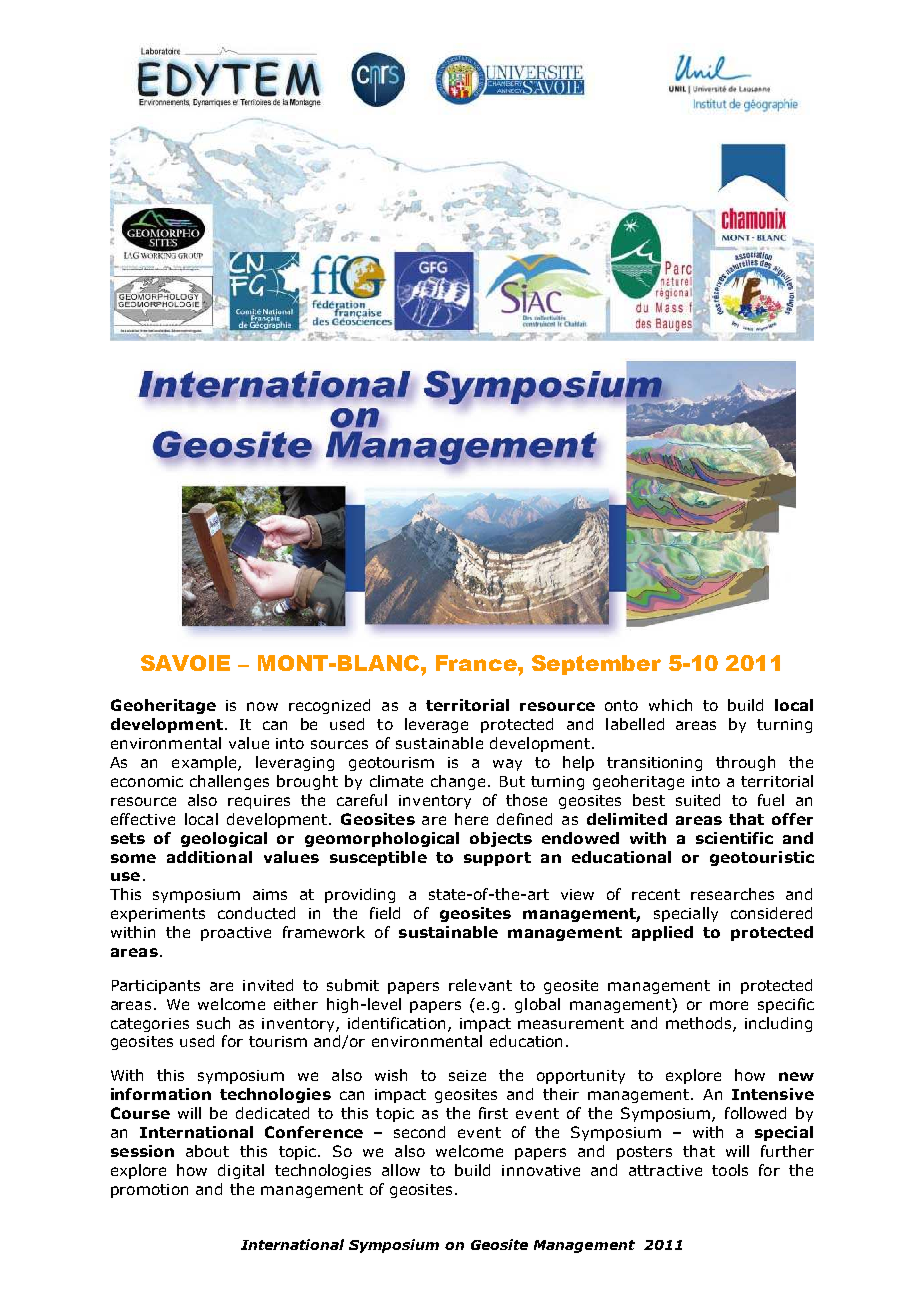 This screenshot has height=1308, width=924. I want to click on proactive, so click(236, 934).
